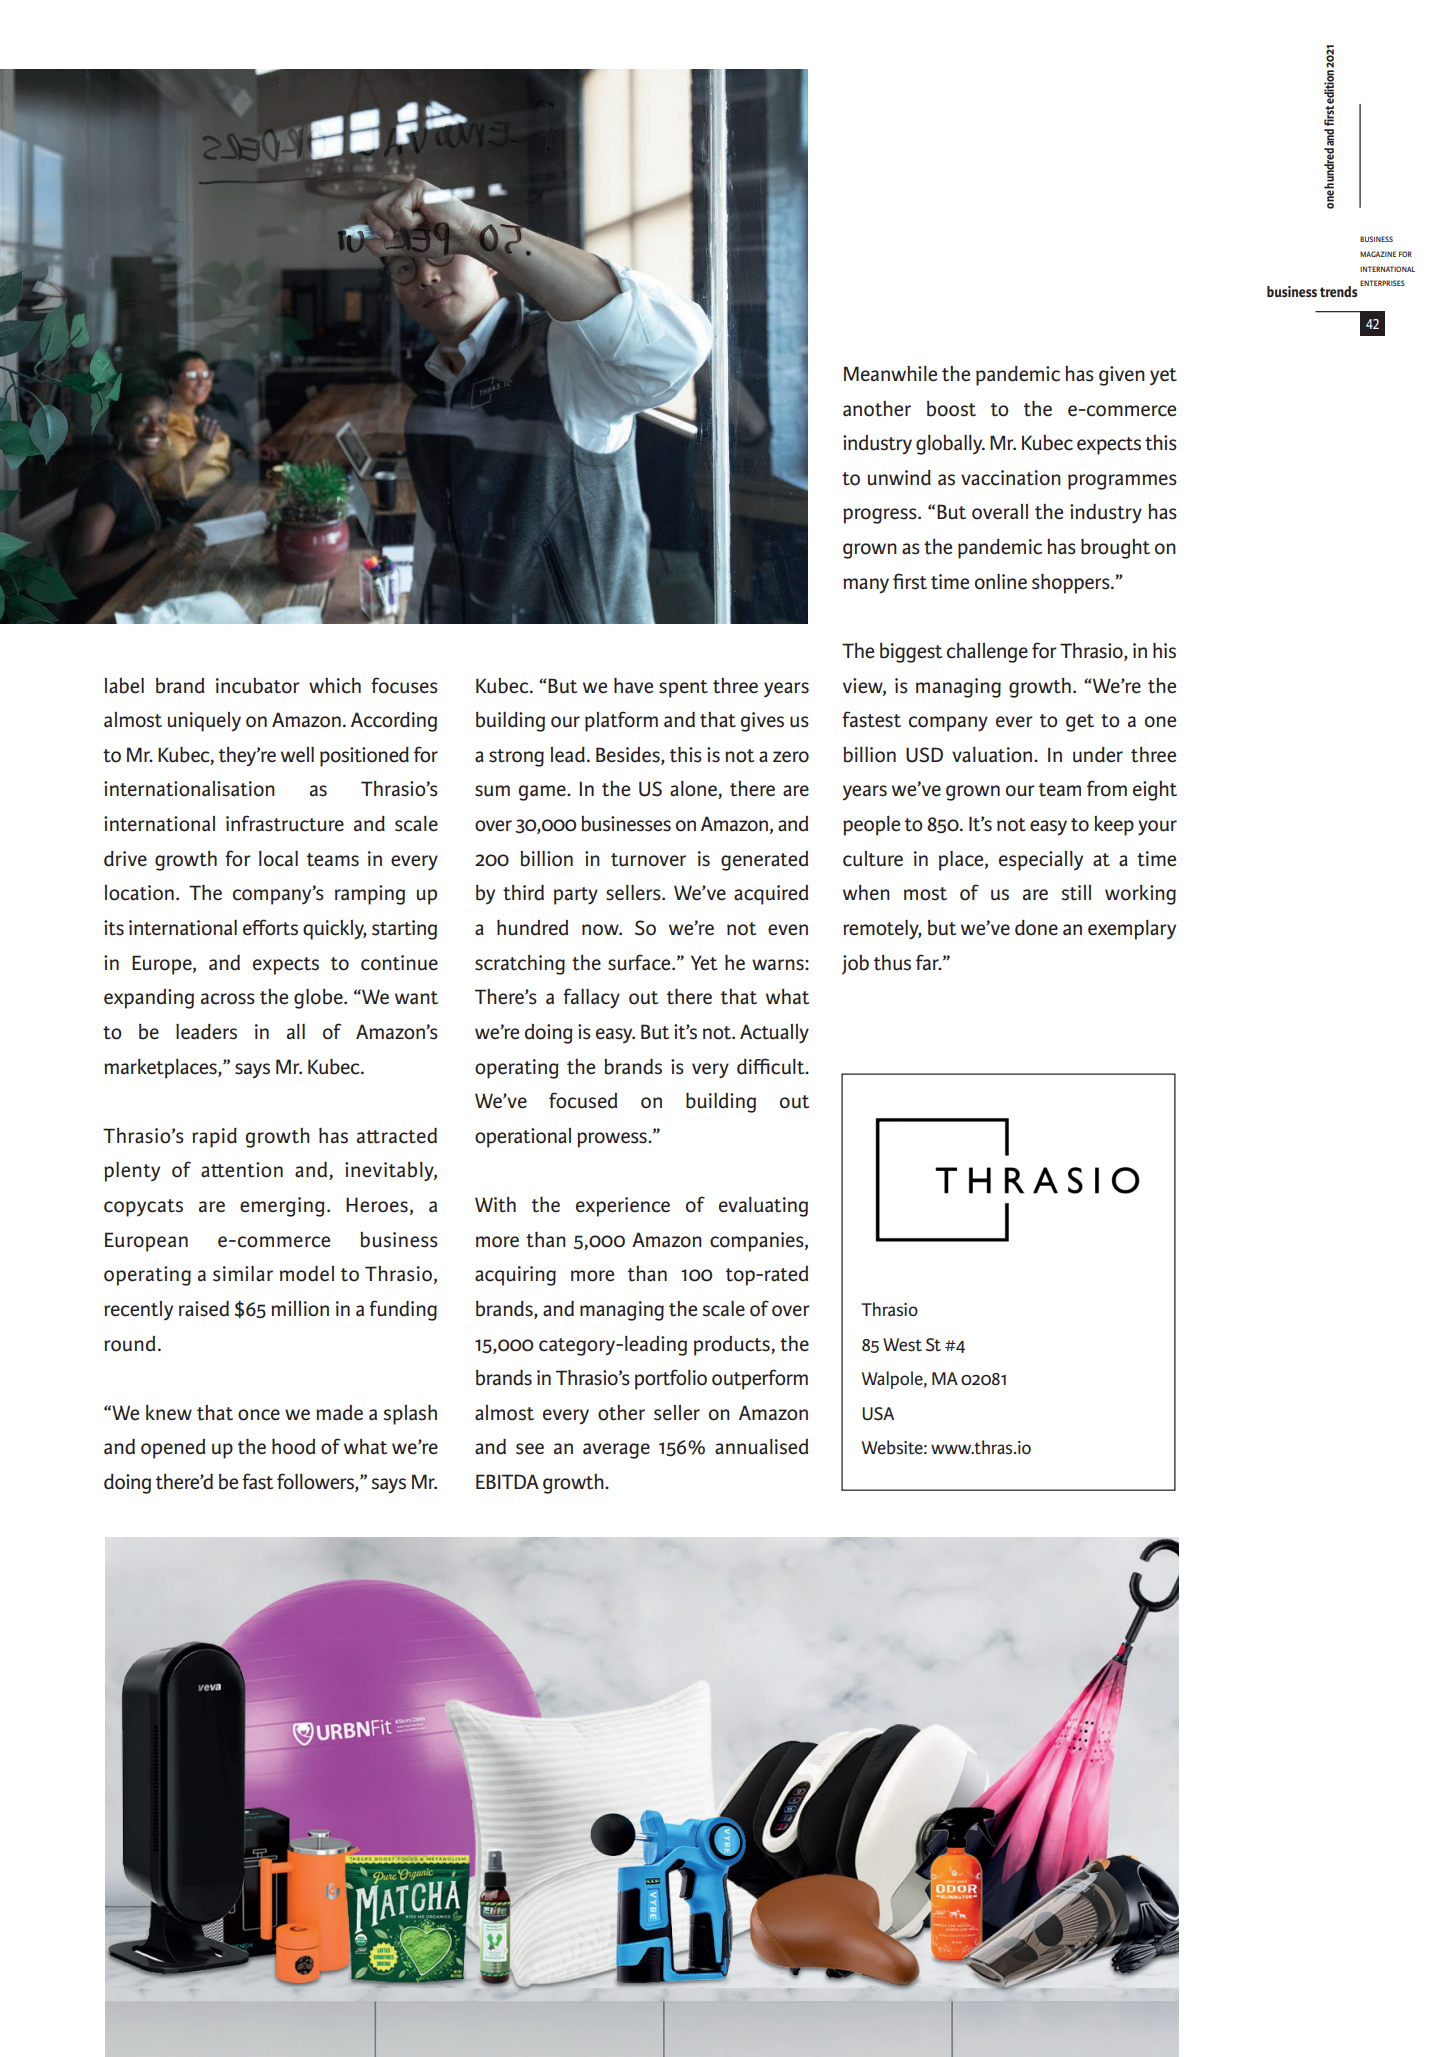  What do you see at coordinates (878, 1414) in the screenshot?
I see `USA` at bounding box center [878, 1414].
